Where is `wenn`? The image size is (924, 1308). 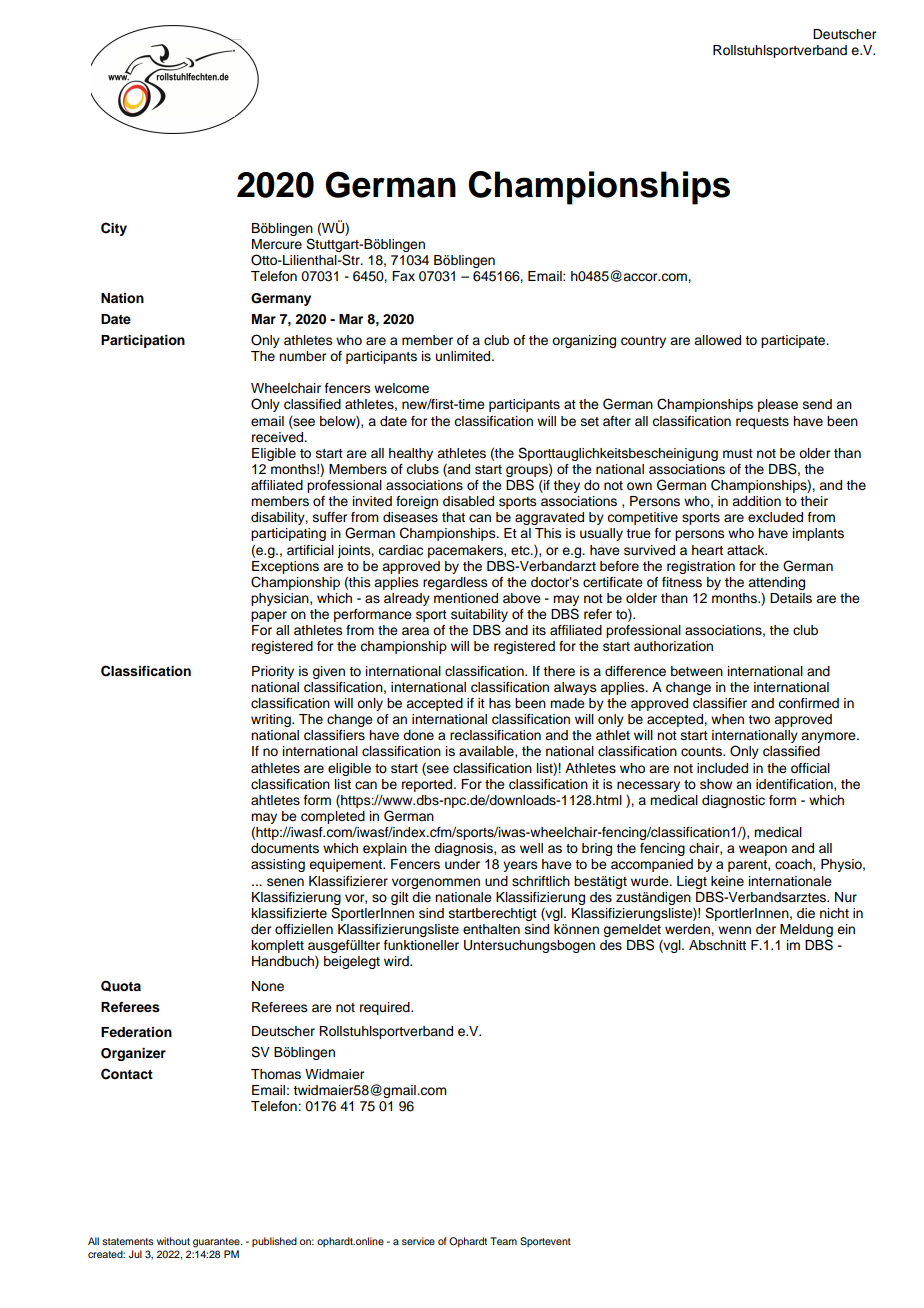 wenn is located at coordinates (734, 930).
